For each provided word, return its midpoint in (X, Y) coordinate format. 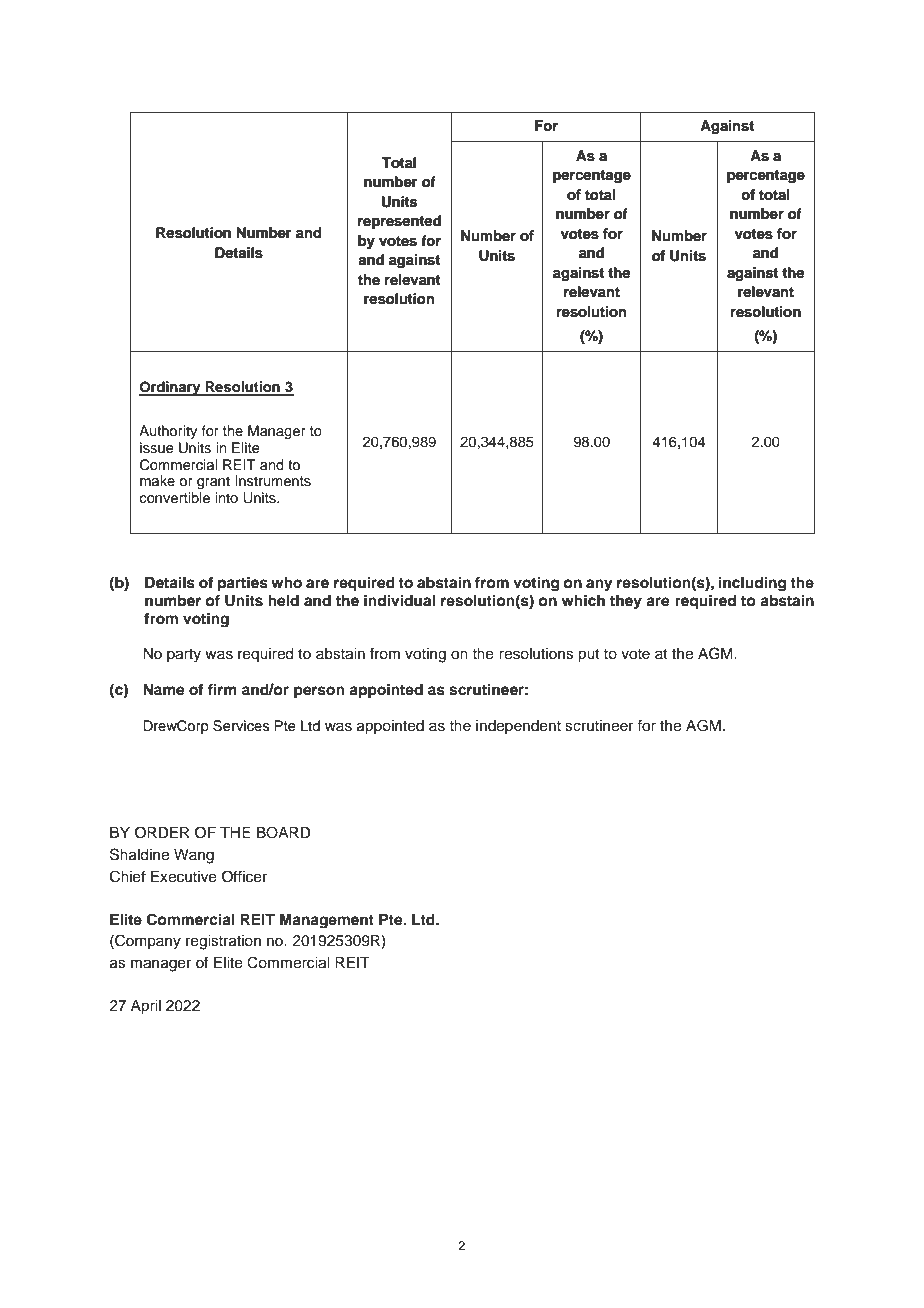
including (752, 584)
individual (399, 600)
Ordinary (171, 388)
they (626, 602)
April (146, 1007)
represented (399, 222)
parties (243, 584)
